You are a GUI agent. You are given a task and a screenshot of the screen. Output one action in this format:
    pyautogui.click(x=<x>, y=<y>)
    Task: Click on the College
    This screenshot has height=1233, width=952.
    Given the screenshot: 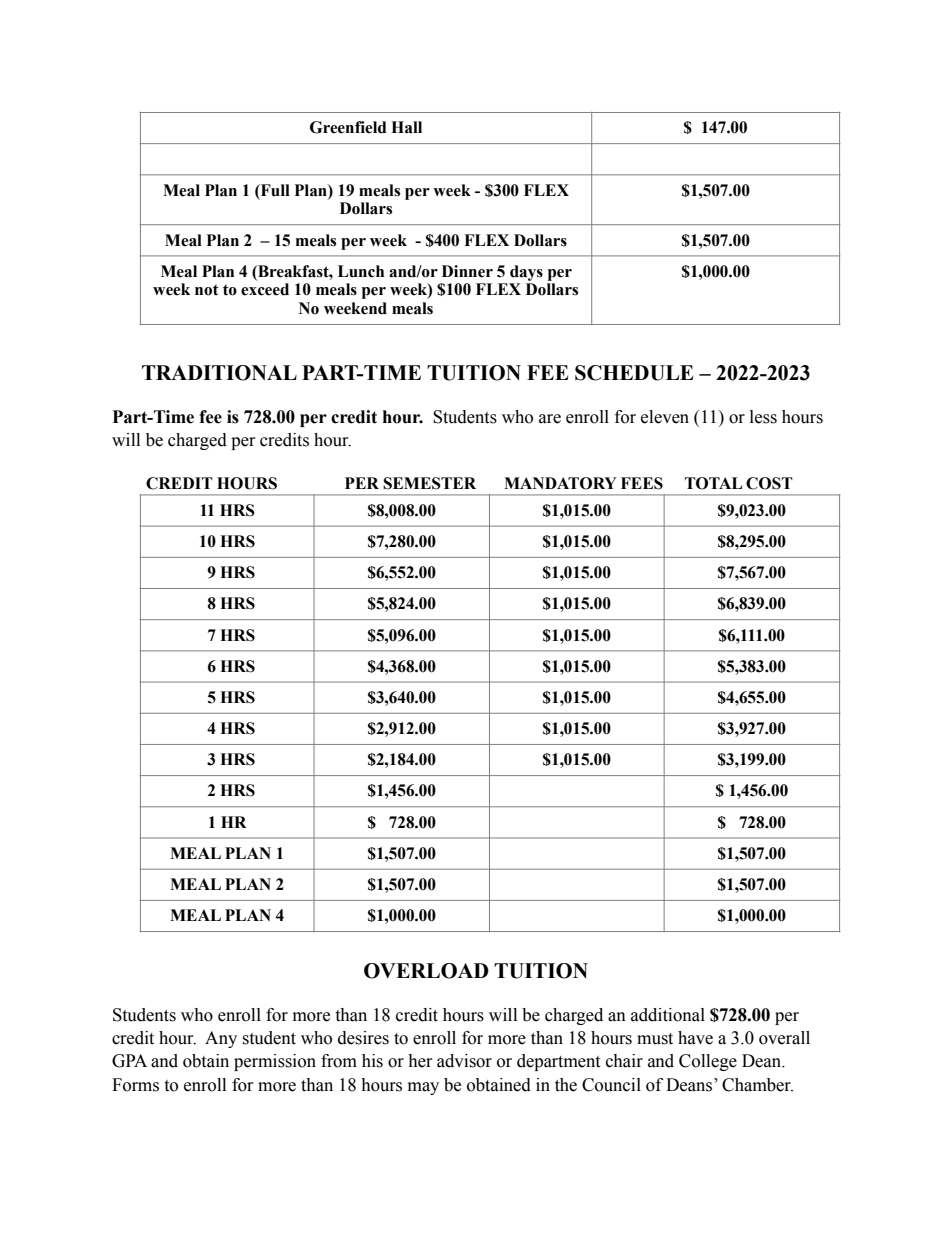 What is the action you would take?
    pyautogui.click(x=708, y=1062)
